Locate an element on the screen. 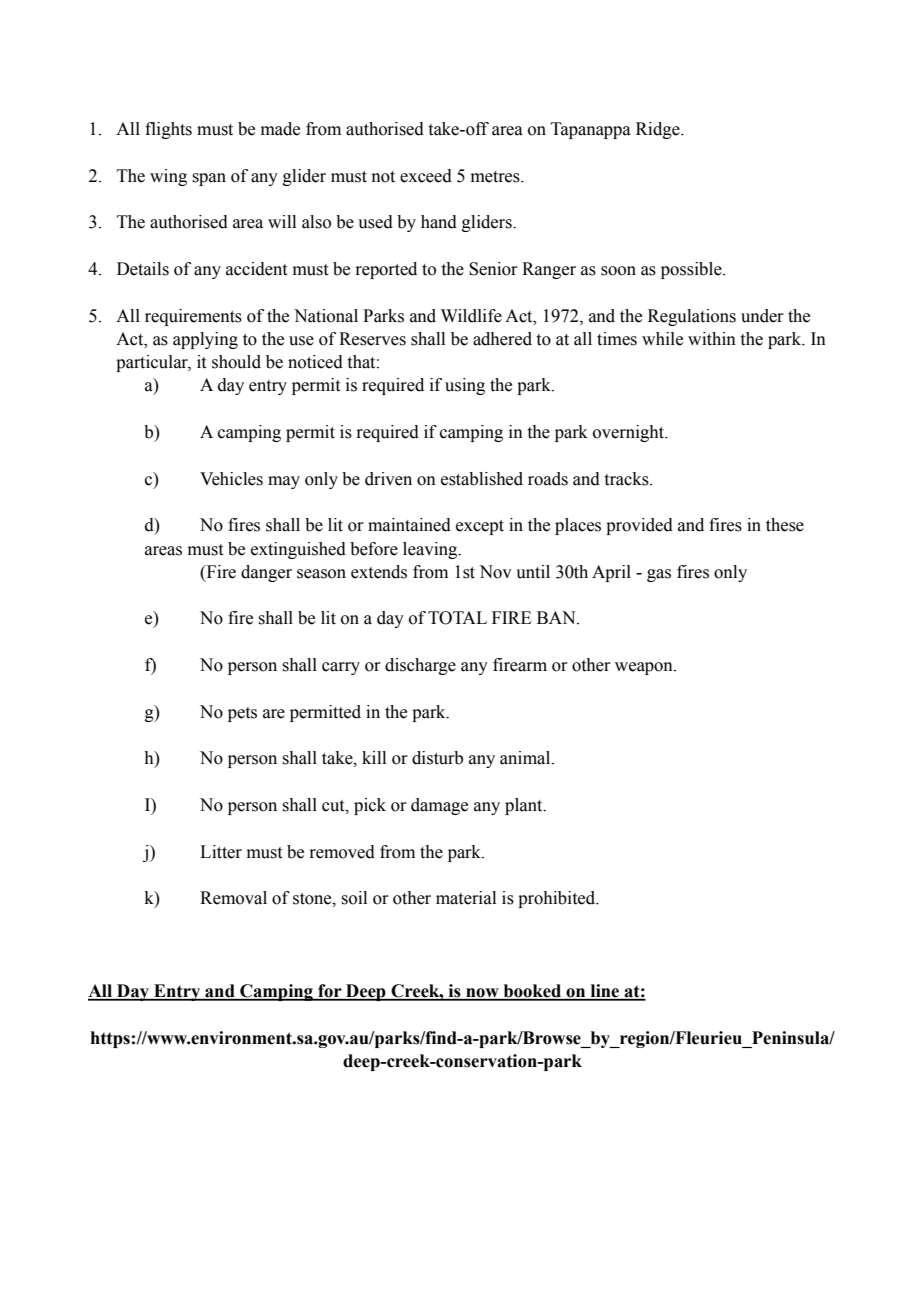 The image size is (924, 1308). Ridge is located at coordinates (659, 130).
